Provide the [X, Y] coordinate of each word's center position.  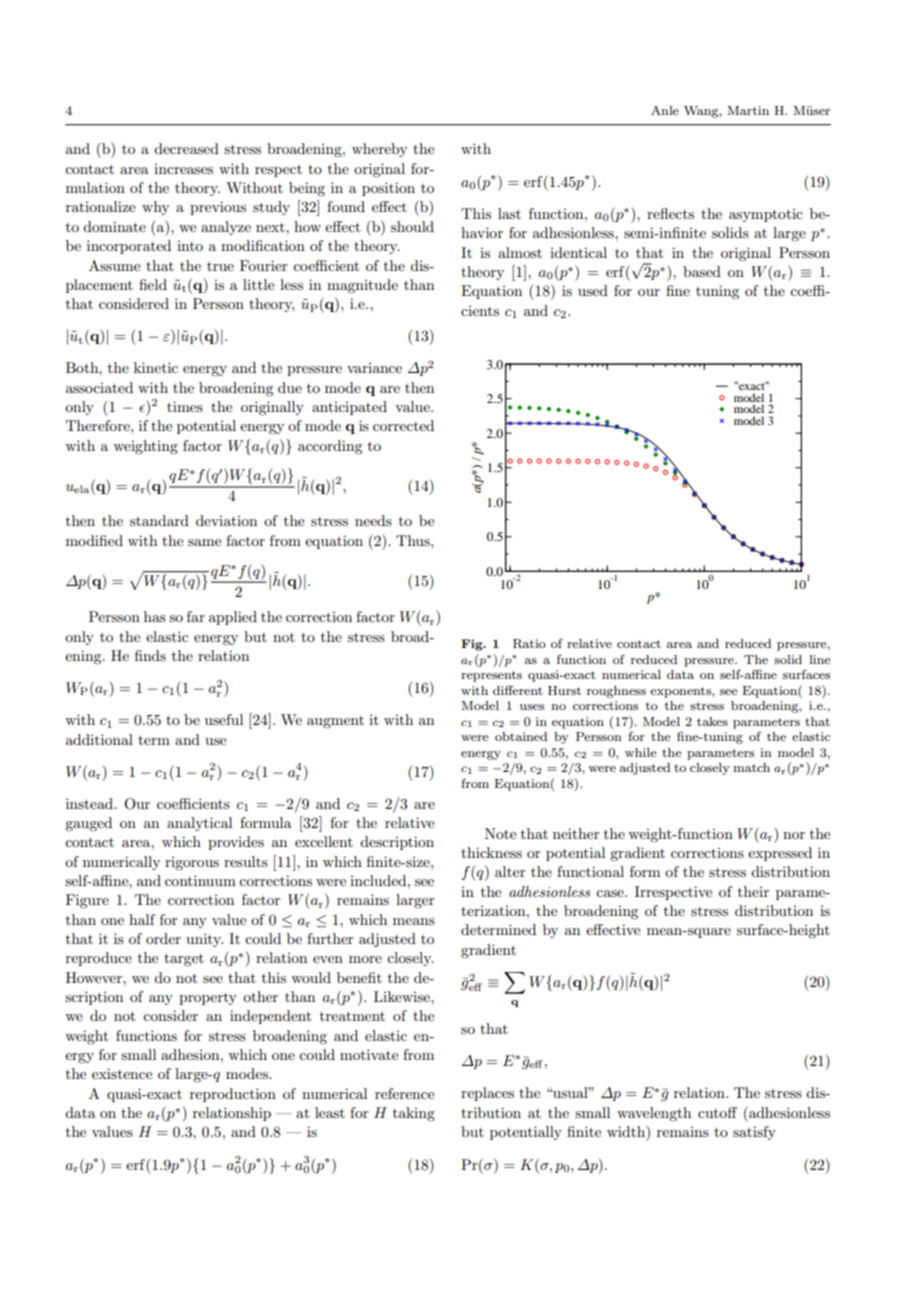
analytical [199, 824]
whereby [379, 150]
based [702, 271]
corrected [403, 425]
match [751, 767]
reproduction [233, 1095]
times [185, 406]
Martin [748, 110]
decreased [186, 148]
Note [500, 833]
